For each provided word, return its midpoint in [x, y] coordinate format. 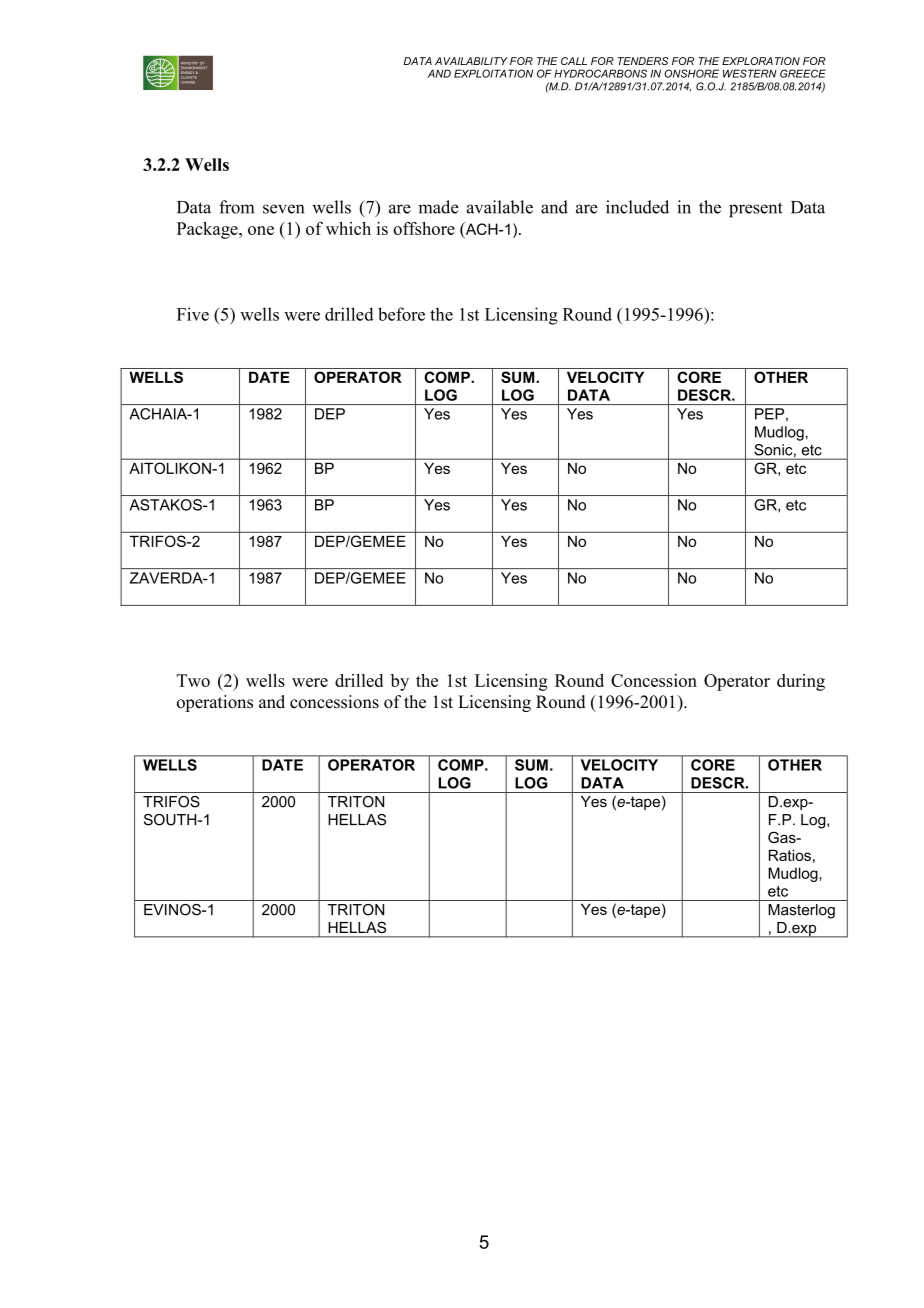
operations [215, 703]
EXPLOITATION [493, 73]
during [801, 682]
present [756, 210]
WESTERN [750, 73]
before [401, 314]
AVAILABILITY [471, 61]
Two [193, 680]
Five [193, 314]
